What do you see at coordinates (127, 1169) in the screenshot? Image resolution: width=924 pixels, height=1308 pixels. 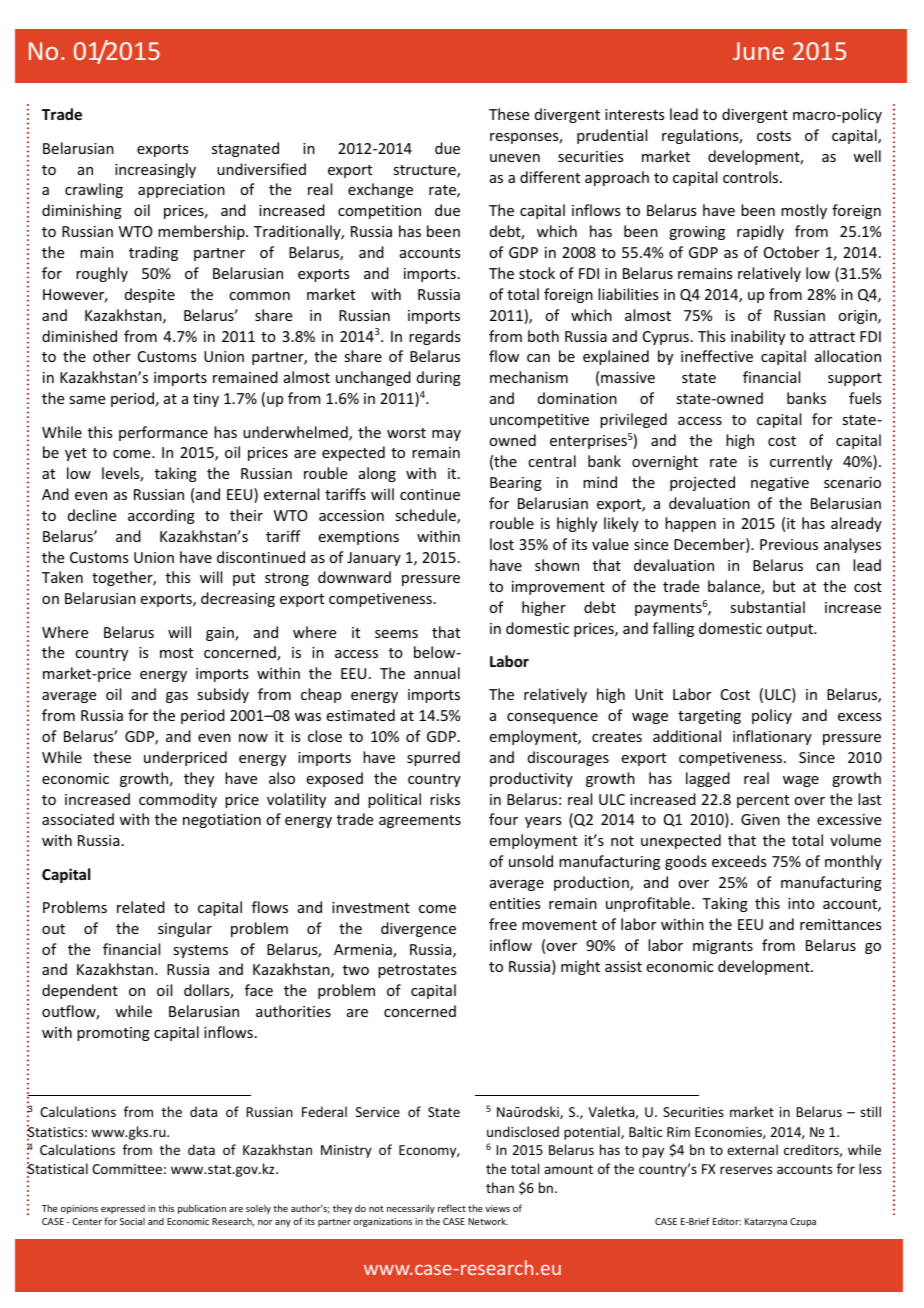 I see `Committee` at bounding box center [127, 1169].
